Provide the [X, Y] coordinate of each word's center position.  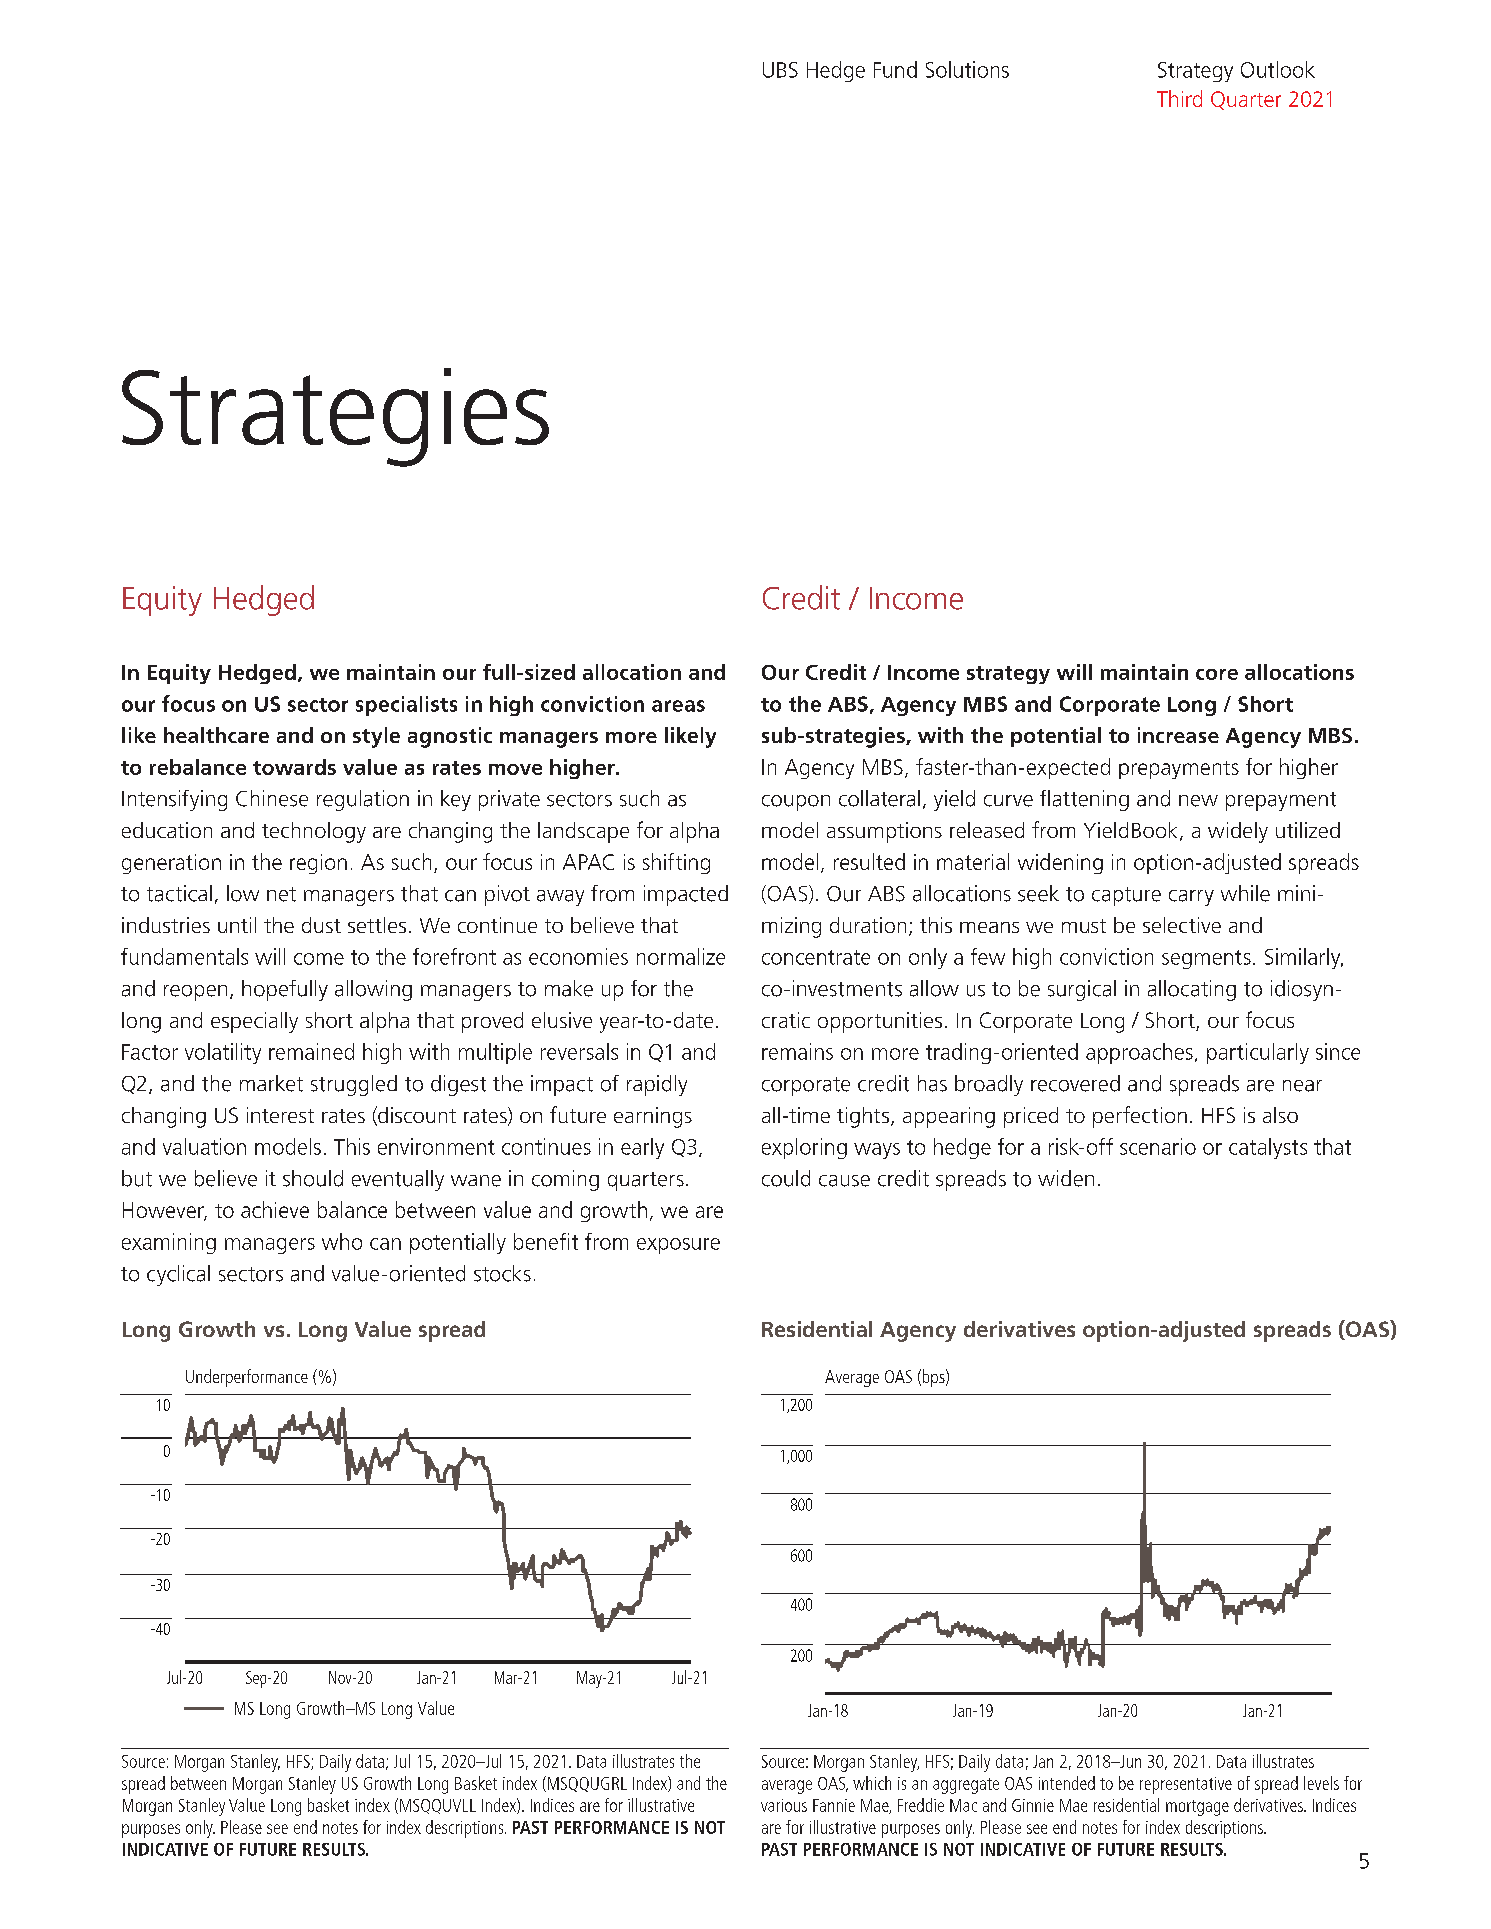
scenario [1158, 1146]
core [1217, 674]
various [784, 1805]
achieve [275, 1209]
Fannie [834, 1805]
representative [1186, 1785]
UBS [780, 70]
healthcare [216, 735]
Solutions [967, 69]
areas [678, 706]
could [786, 1178]
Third [1179, 98]
